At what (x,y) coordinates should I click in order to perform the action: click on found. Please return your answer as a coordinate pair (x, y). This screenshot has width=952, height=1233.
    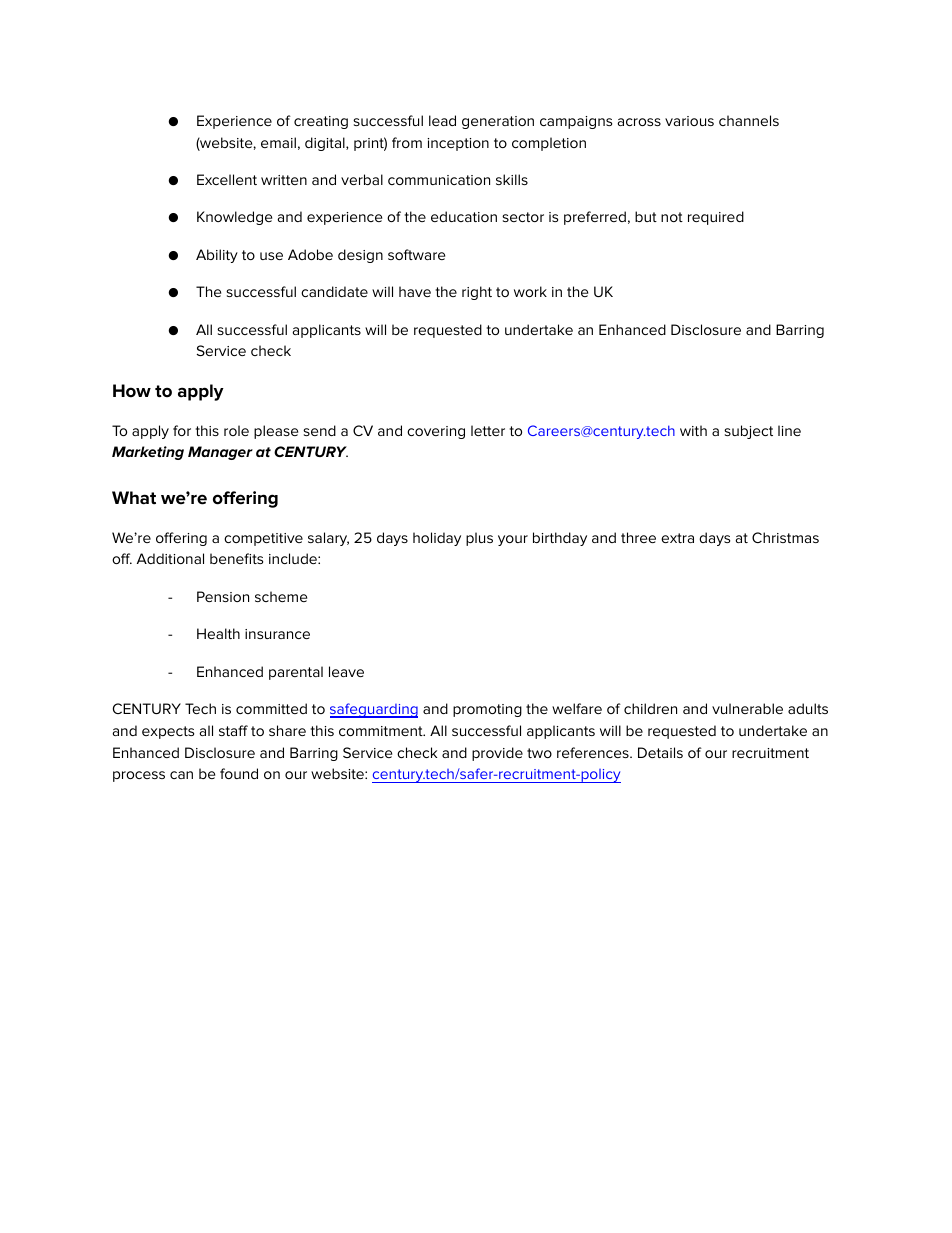
    Looking at the image, I should click on (239, 773).
